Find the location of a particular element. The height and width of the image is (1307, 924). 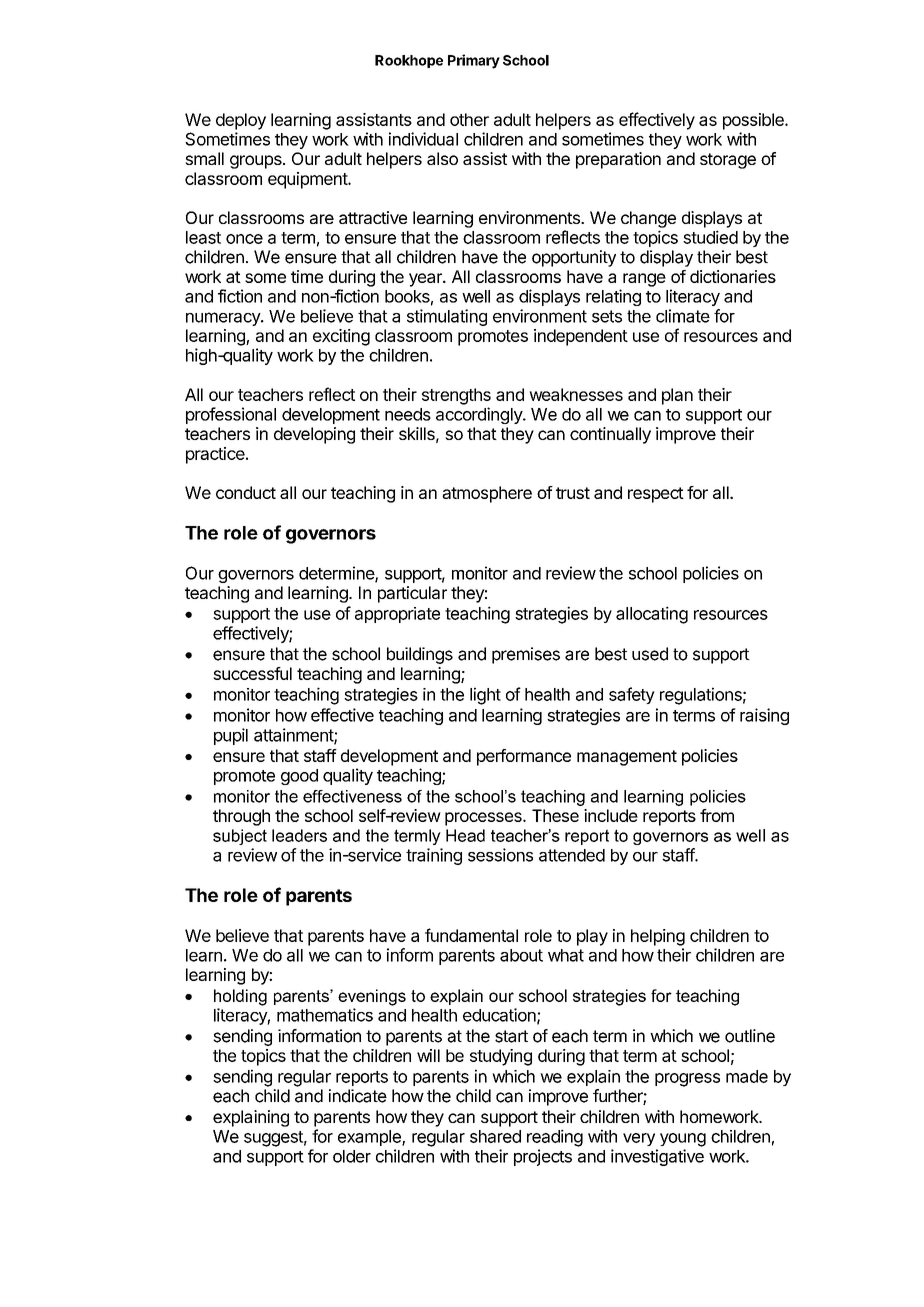

older is located at coordinates (352, 1156).
